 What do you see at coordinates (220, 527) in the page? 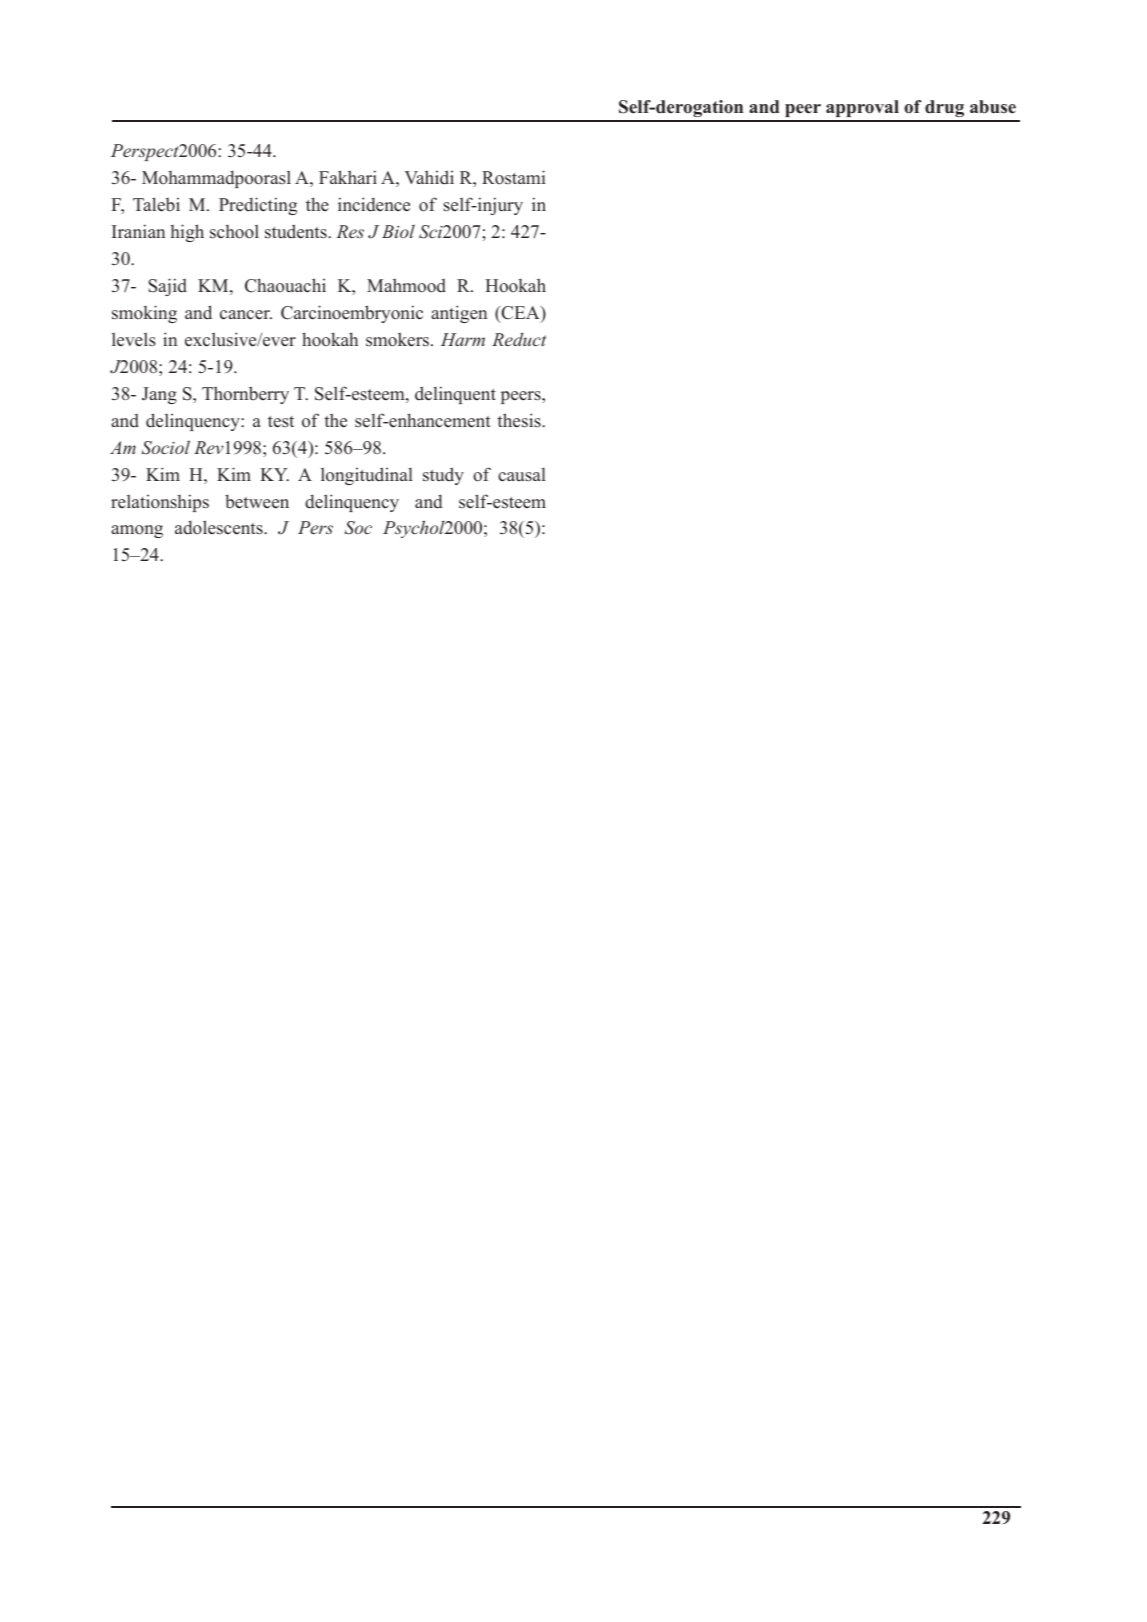
I see `adolescents` at bounding box center [220, 527].
